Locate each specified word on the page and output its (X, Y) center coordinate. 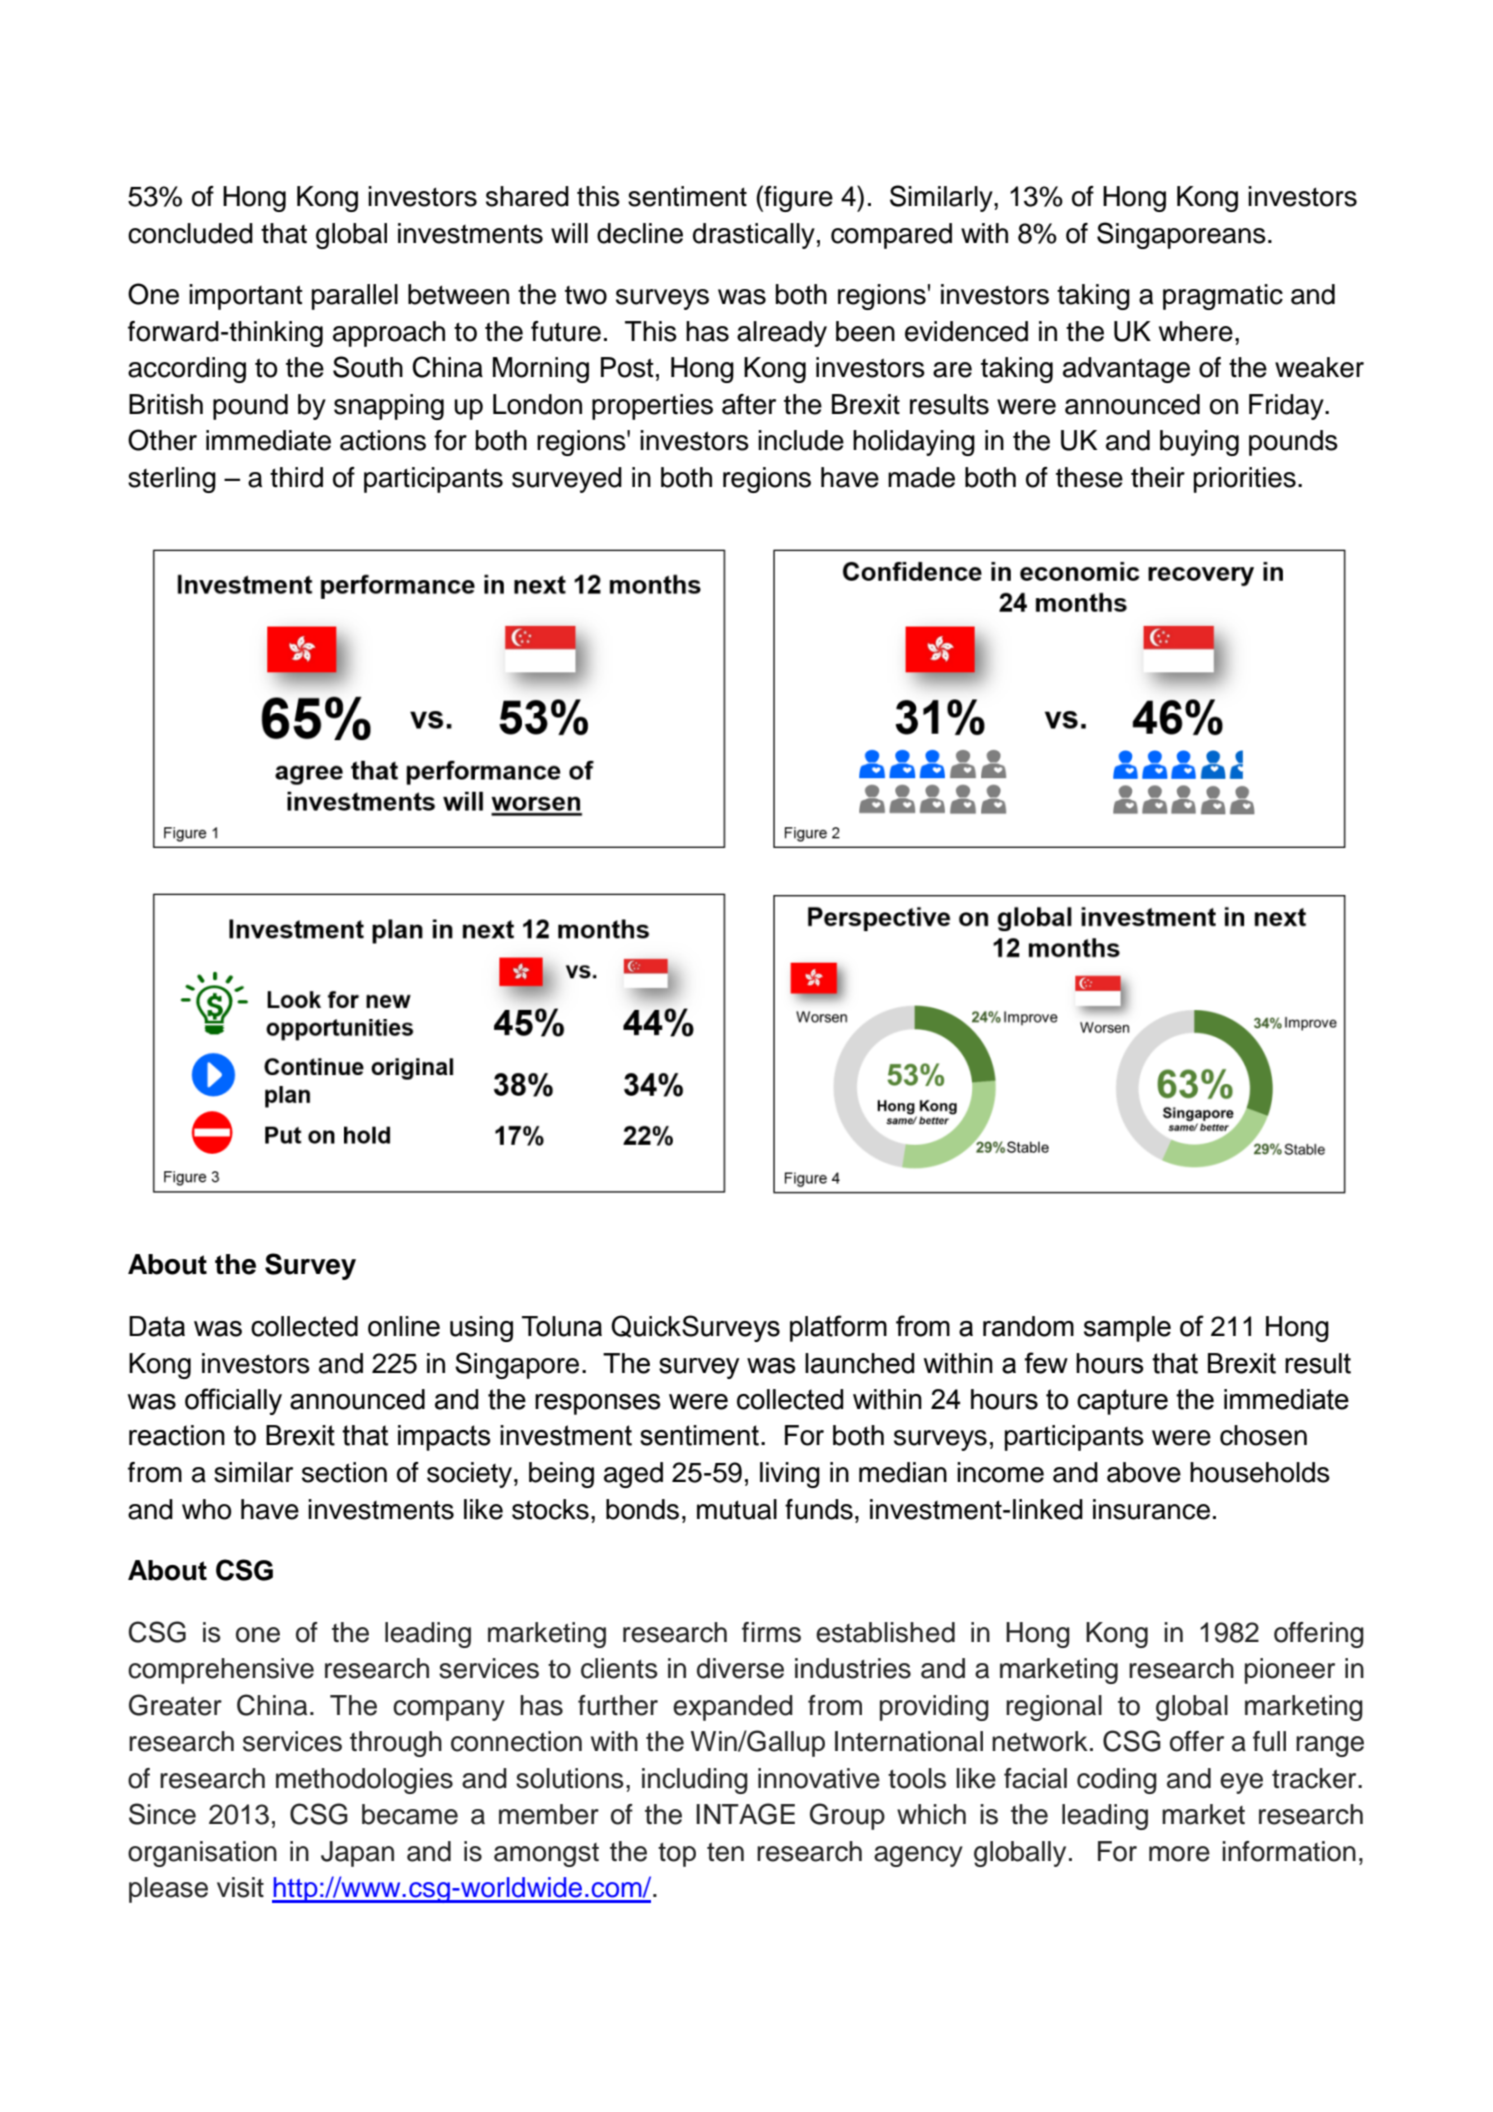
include (801, 440)
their (1158, 477)
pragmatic (1223, 297)
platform (838, 1328)
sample (1127, 1329)
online (404, 1326)
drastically (754, 236)
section (344, 1472)
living (790, 1475)
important (246, 297)
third (296, 477)
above (1144, 1472)
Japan (357, 1854)
